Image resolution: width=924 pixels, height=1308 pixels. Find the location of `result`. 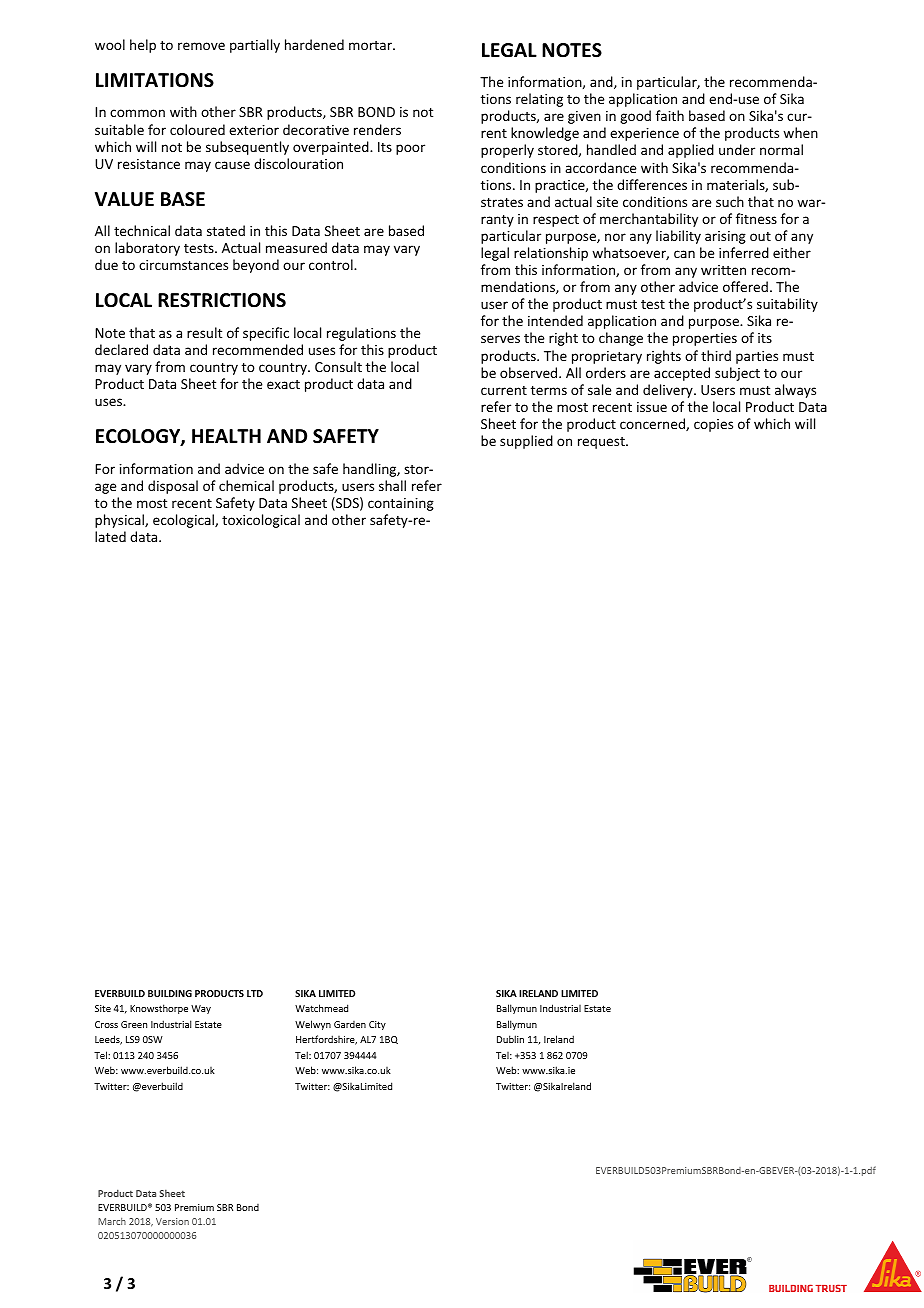

result is located at coordinates (204, 332).
